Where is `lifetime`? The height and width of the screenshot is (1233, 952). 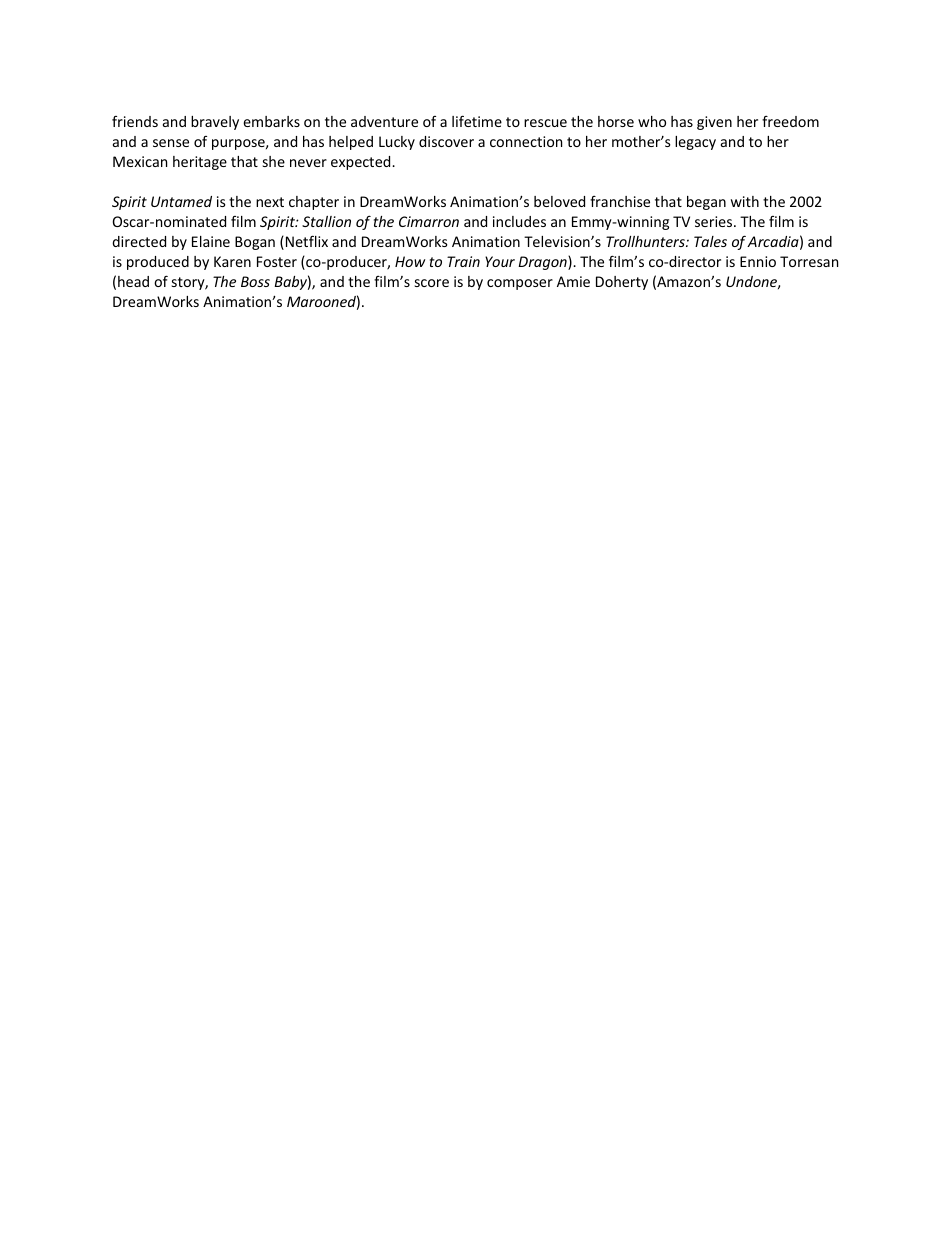 lifetime is located at coordinates (477, 121).
